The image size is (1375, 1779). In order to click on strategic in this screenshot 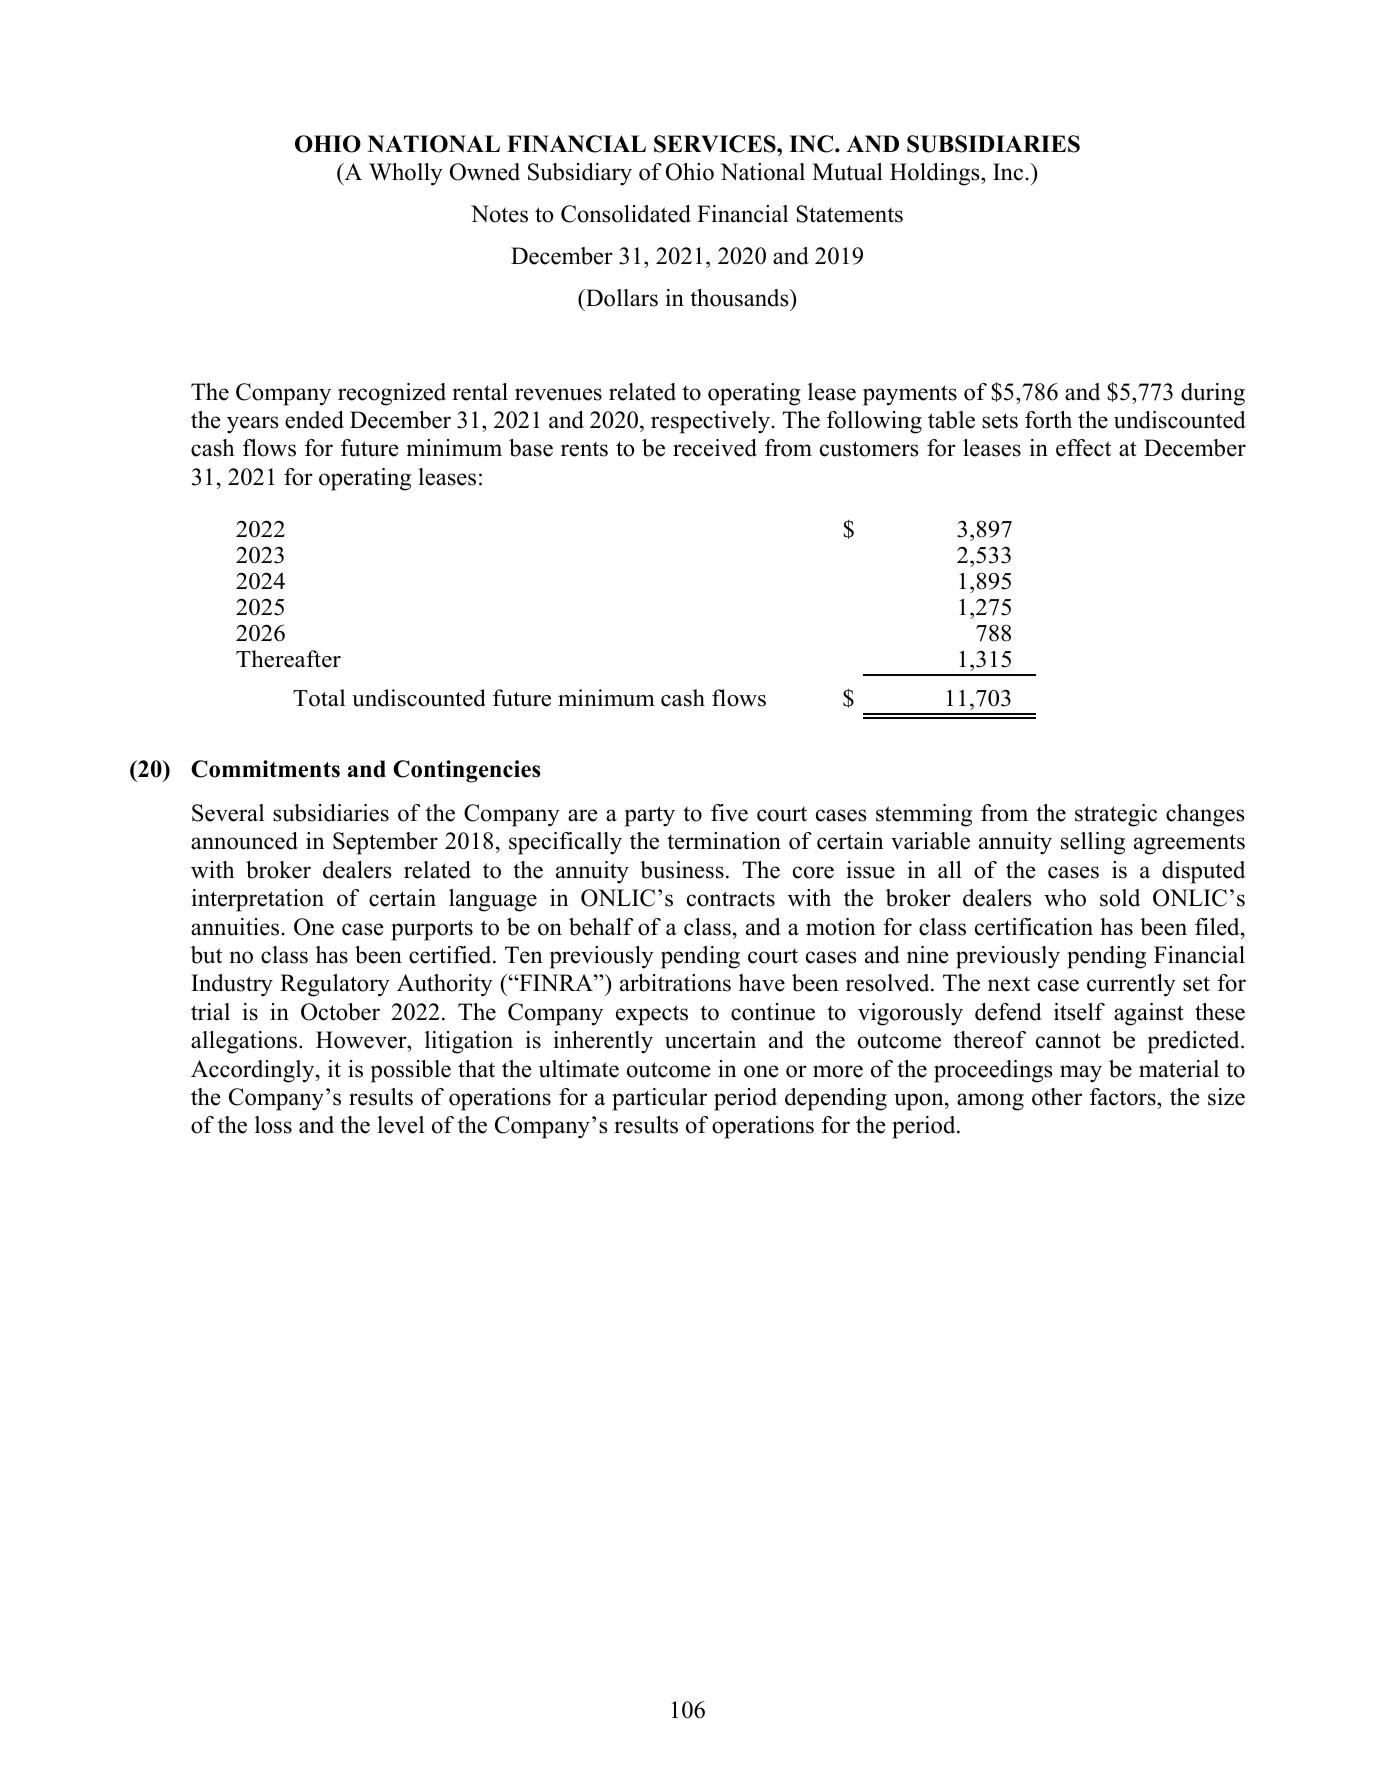, I will do `click(1116, 815)`.
